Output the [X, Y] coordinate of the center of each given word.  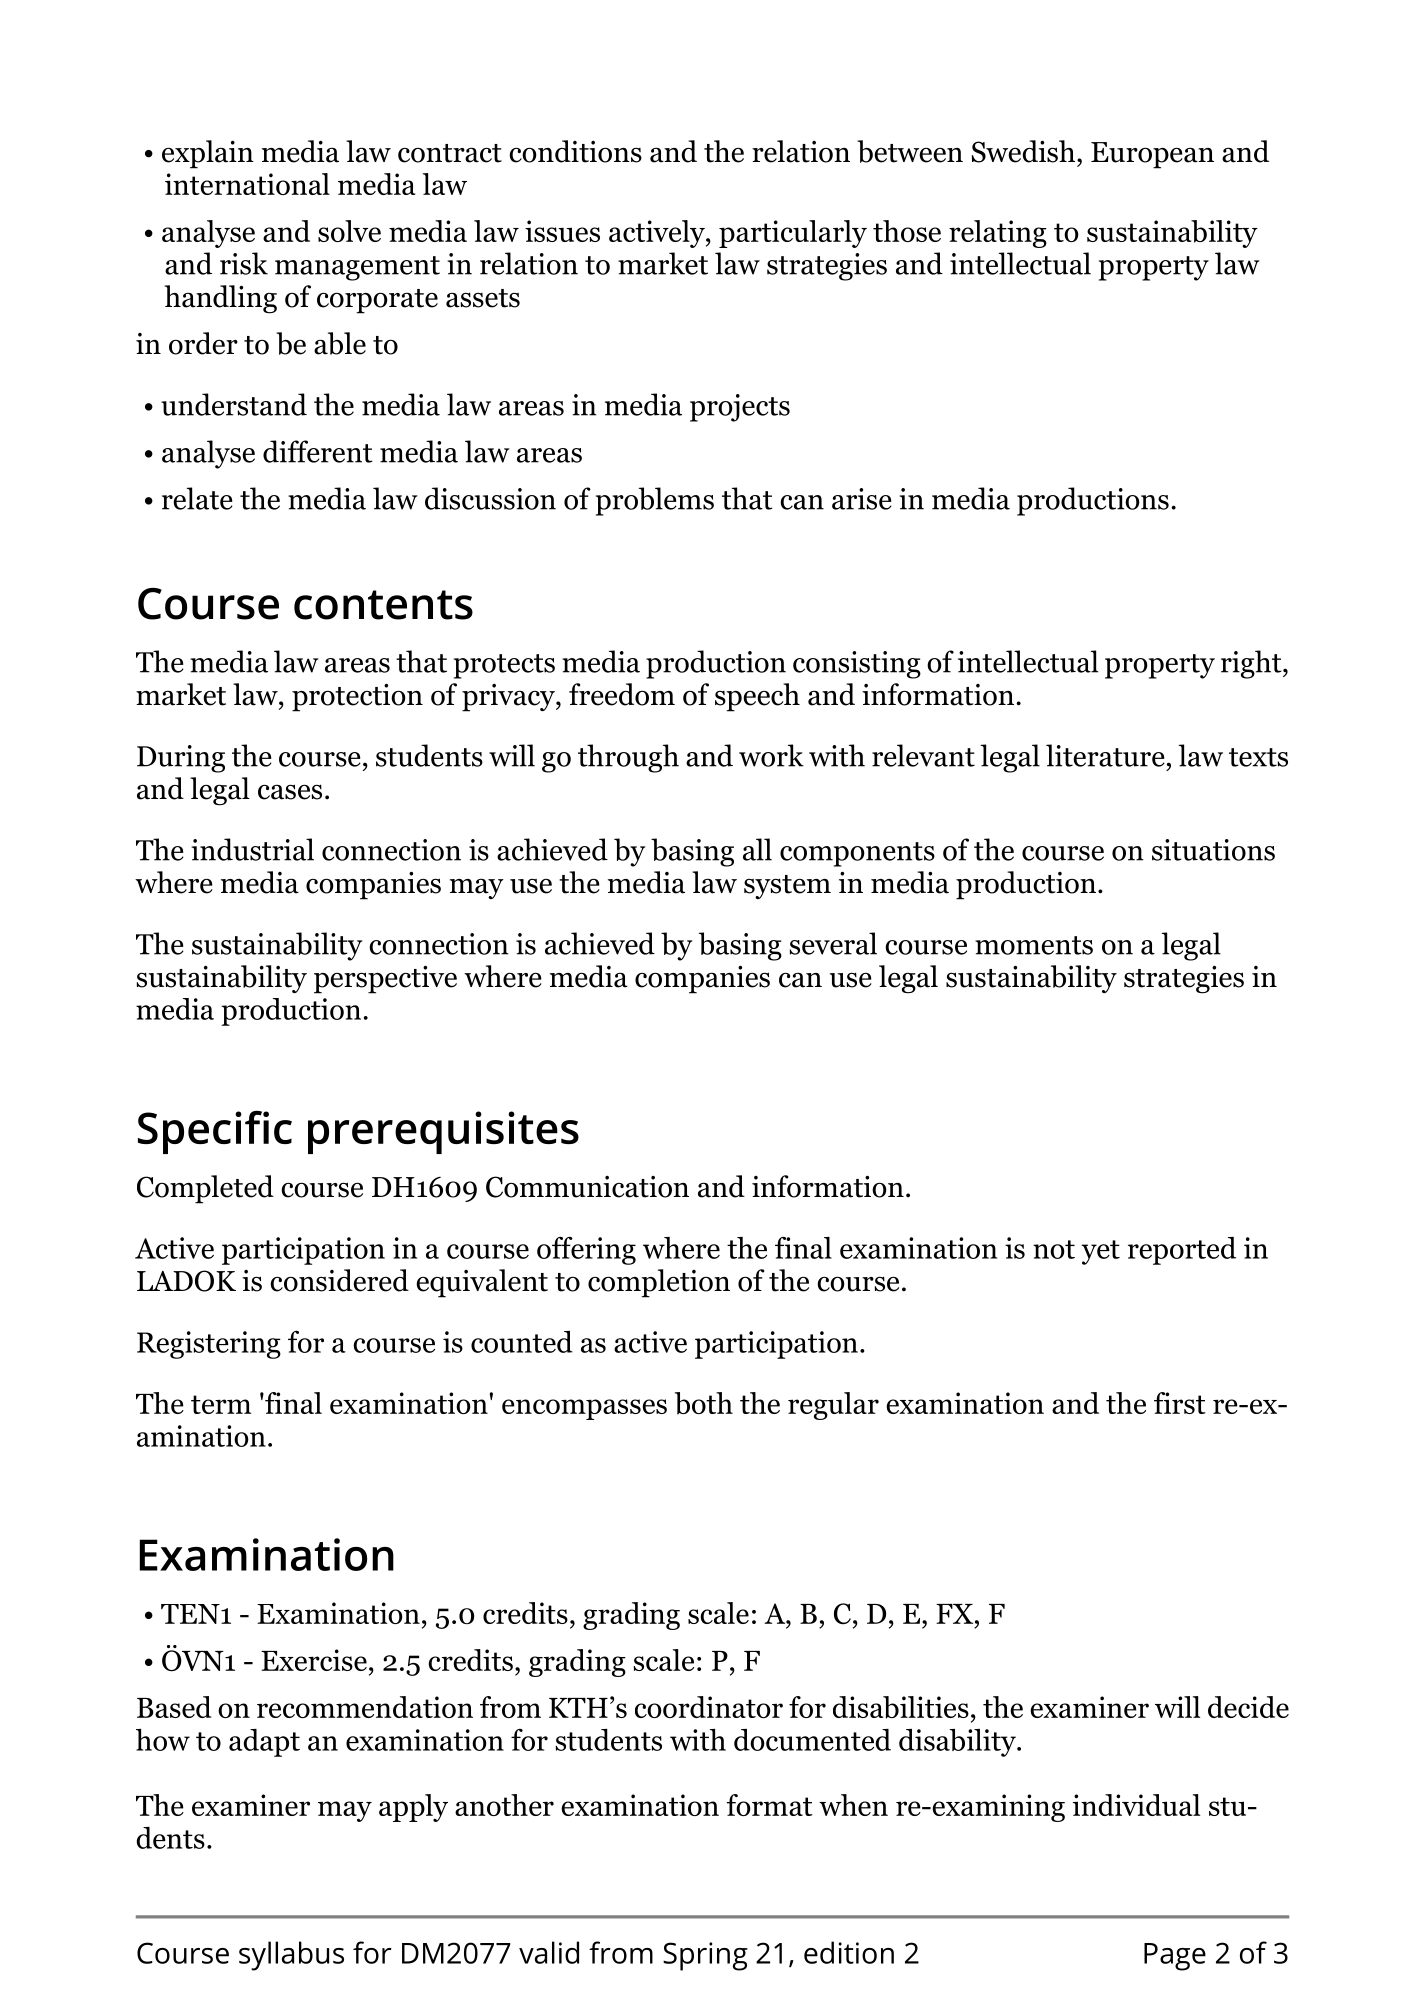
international [247, 184]
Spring [705, 1956]
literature [1105, 755]
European [1152, 155]
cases [290, 792]
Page [1175, 1957]
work [771, 755]
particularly [793, 234]
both [704, 1403]
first [1180, 1403]
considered [339, 1280]
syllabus [291, 1956]
